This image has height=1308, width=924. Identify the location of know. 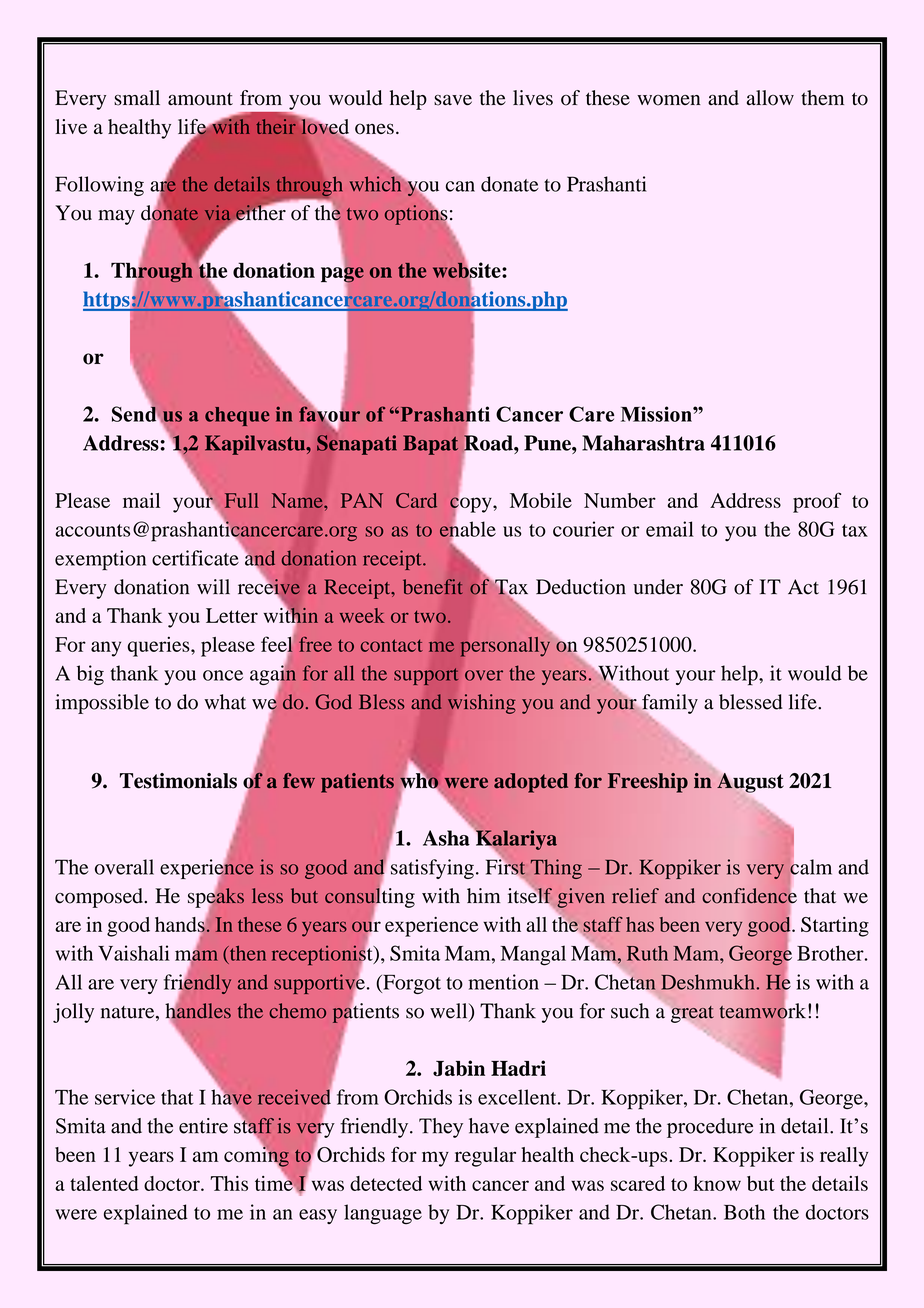
(717, 1183).
